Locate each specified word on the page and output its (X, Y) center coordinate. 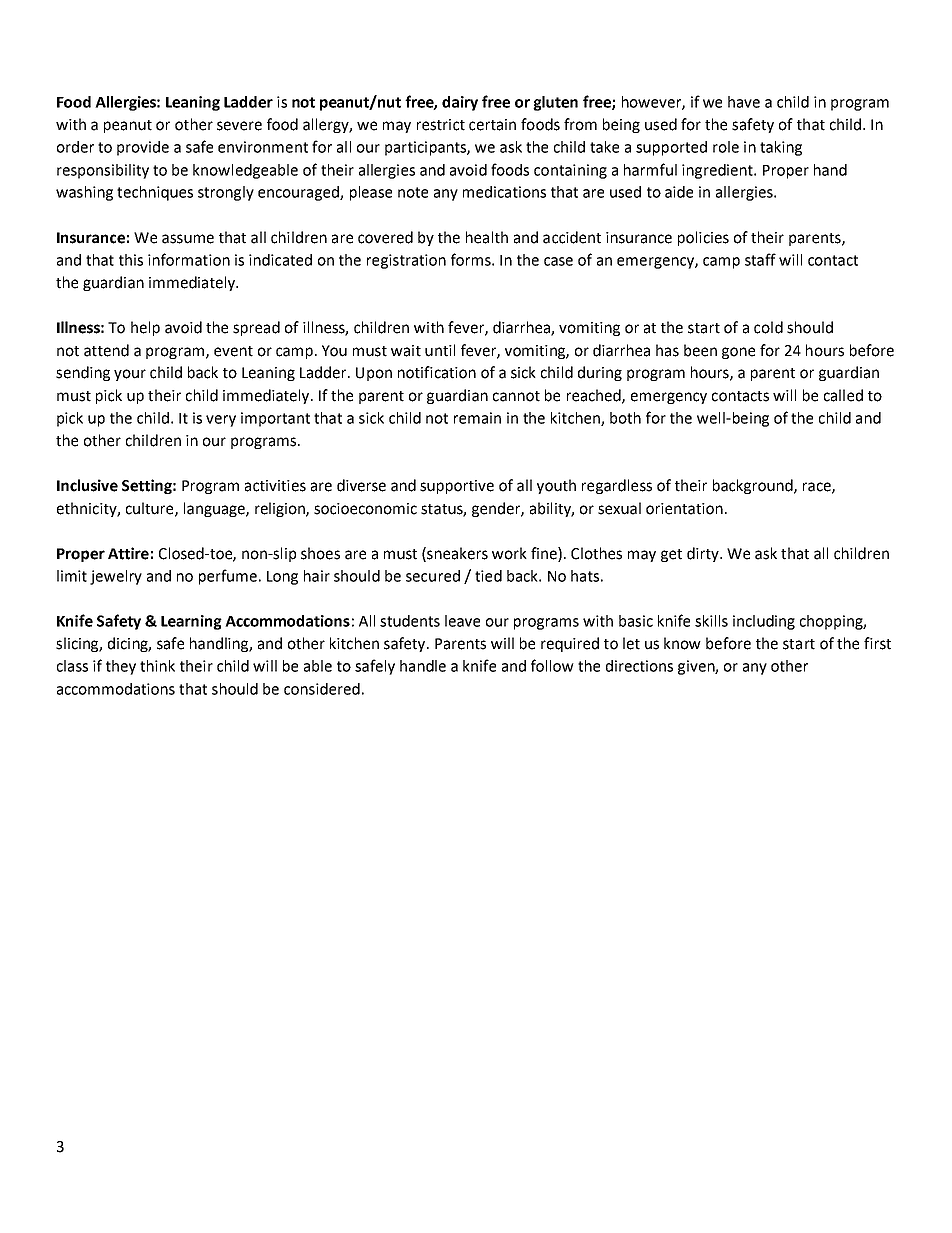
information (189, 259)
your (130, 375)
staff (760, 259)
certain (492, 125)
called (843, 395)
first (877, 643)
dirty (704, 554)
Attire (128, 553)
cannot (516, 396)
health (487, 237)
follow (552, 665)
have (744, 102)
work (509, 553)
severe (239, 126)
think (157, 666)
